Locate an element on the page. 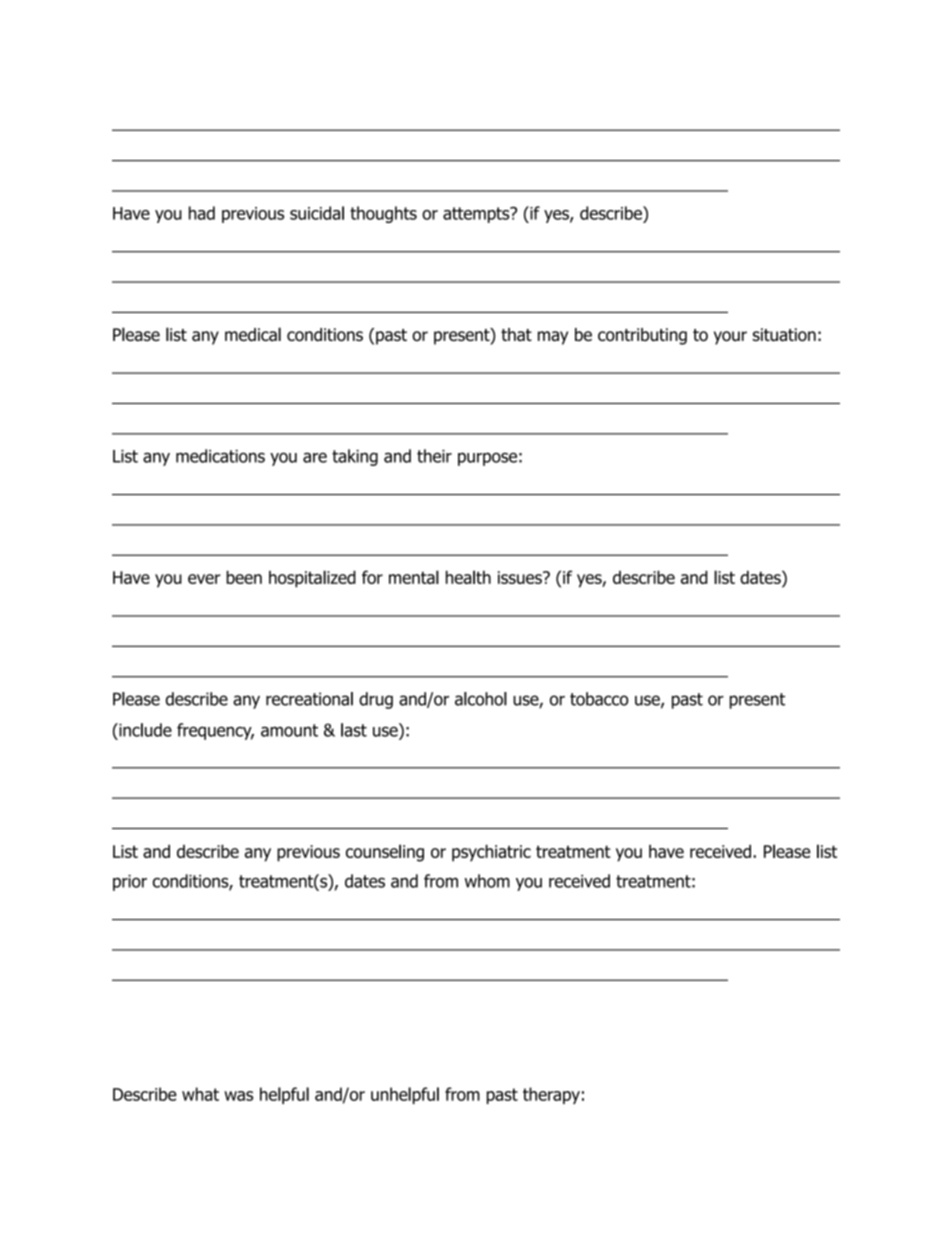 The image size is (952, 1233). what is located at coordinates (200, 1094).
